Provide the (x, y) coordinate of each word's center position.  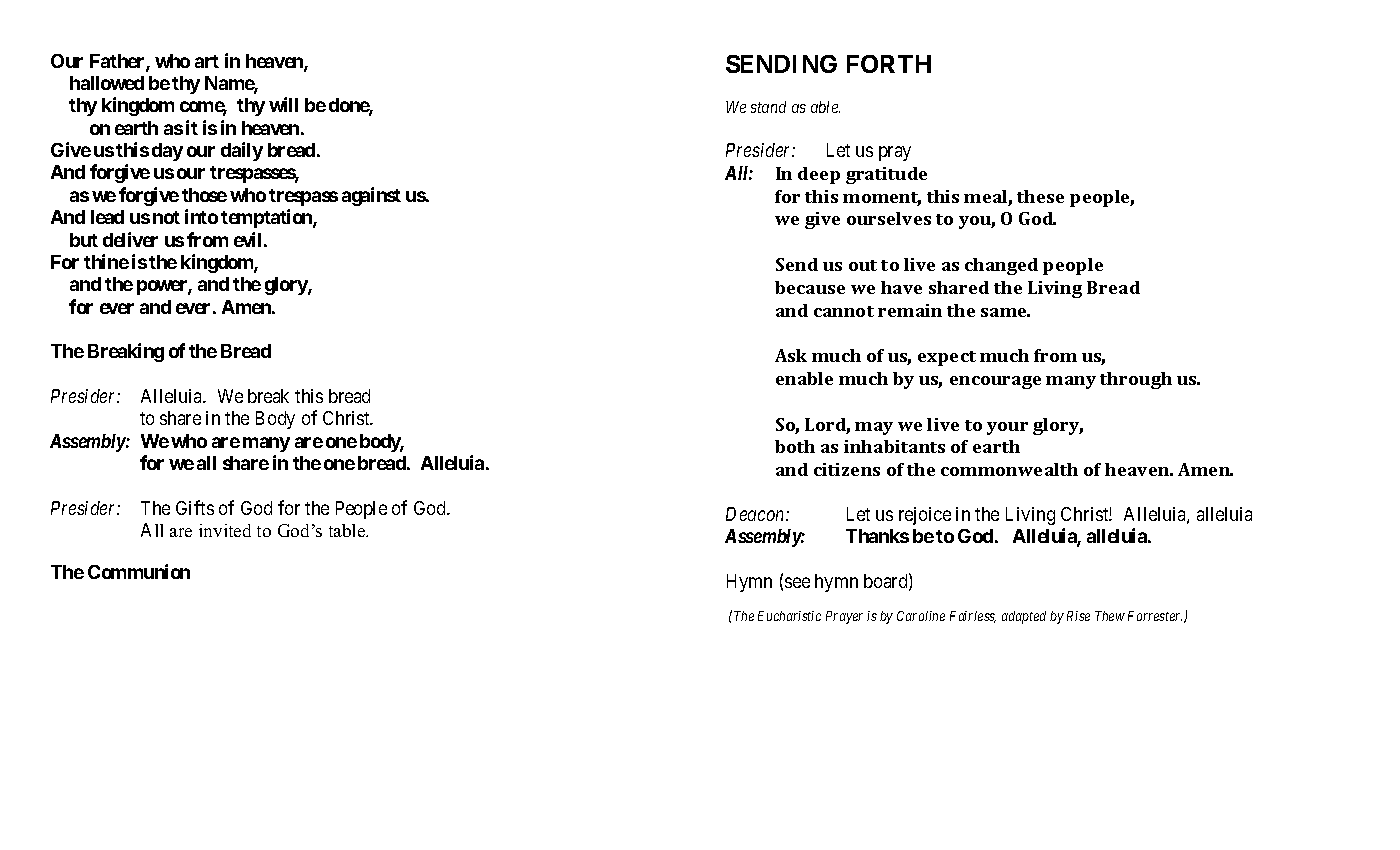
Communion (139, 571)
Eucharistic (789, 616)
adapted (1024, 617)
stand (768, 107)
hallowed (107, 83)
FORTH (889, 64)
